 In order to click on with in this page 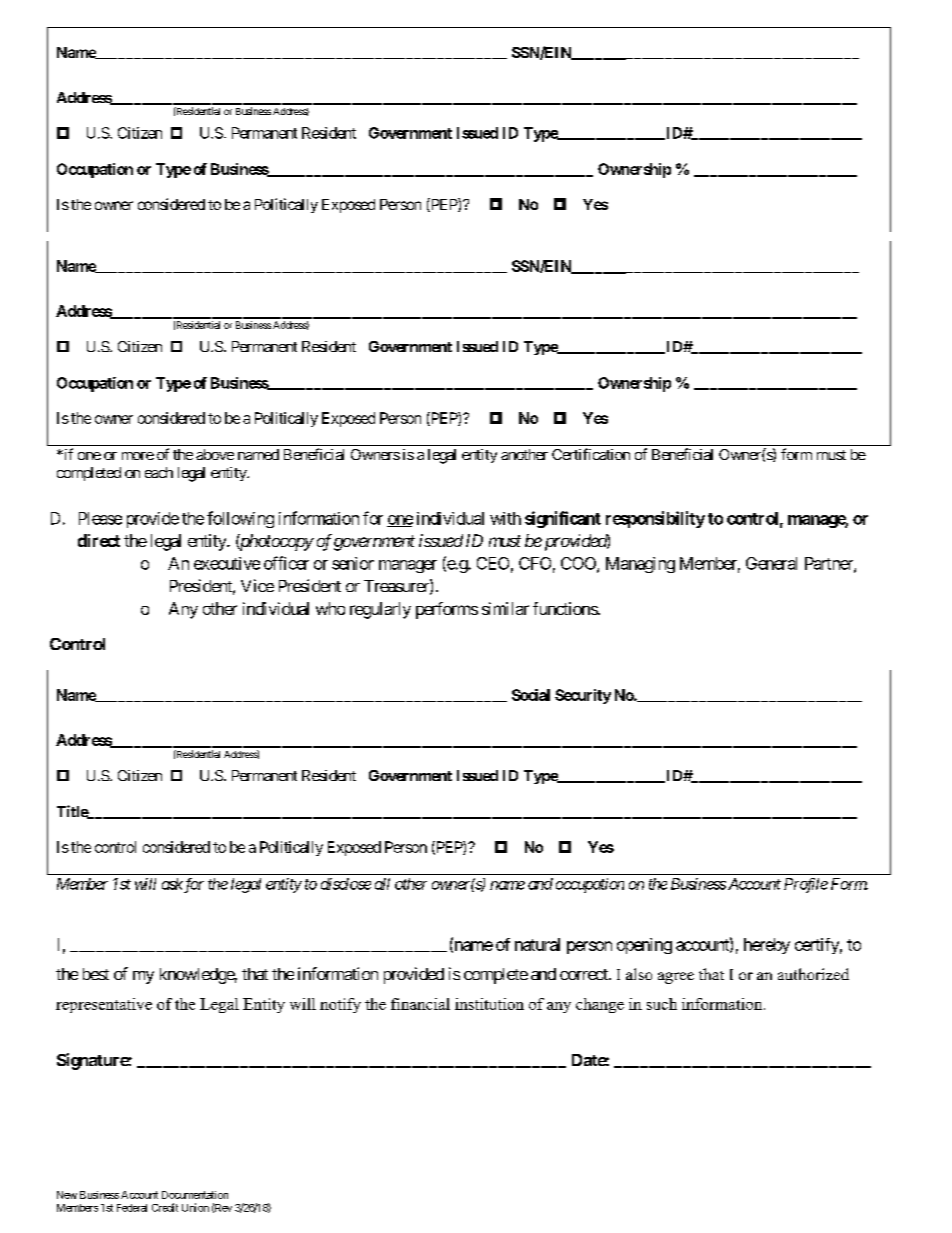, I will do `click(505, 518)`.
